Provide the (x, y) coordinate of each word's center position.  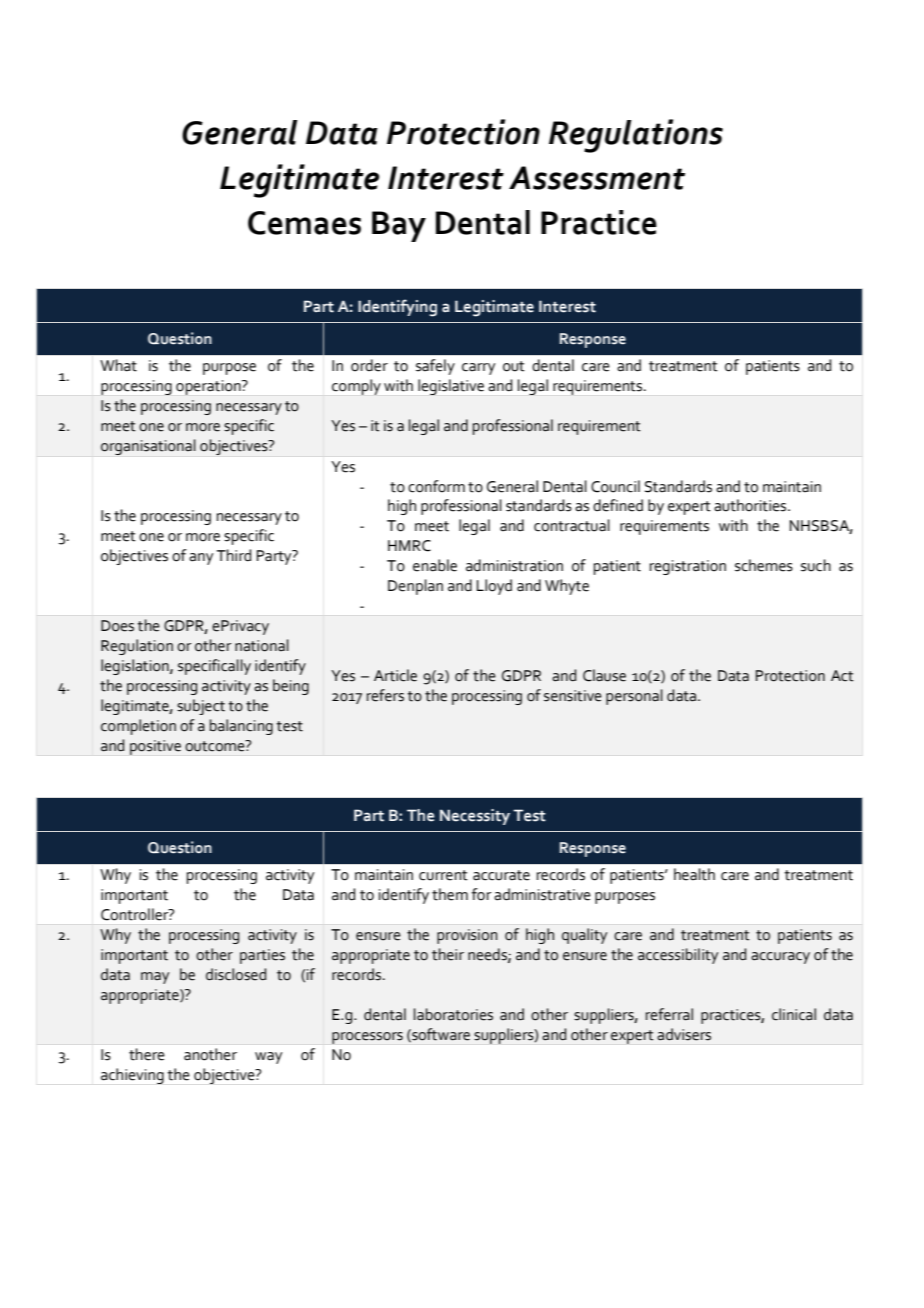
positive (155, 747)
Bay (399, 226)
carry (478, 369)
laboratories (453, 1014)
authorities (751, 505)
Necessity (475, 817)
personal (634, 697)
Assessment (597, 178)
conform (436, 486)
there (147, 1054)
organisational (148, 447)
